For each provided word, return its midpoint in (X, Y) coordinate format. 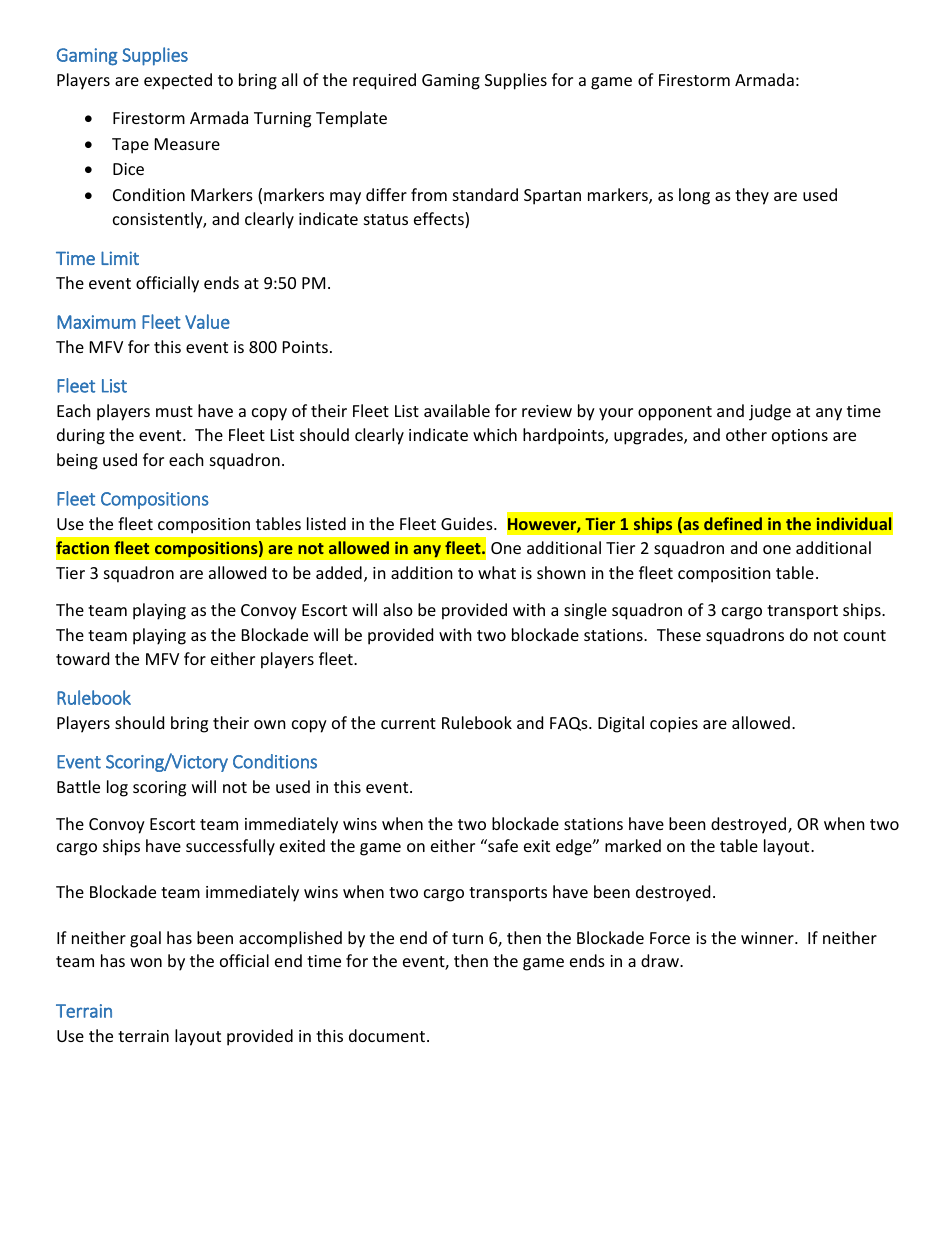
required (384, 81)
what (497, 572)
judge (770, 412)
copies (674, 725)
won (146, 962)
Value (207, 321)
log (117, 788)
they (752, 196)
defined (733, 523)
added (339, 572)
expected (178, 81)
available (457, 410)
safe (502, 845)
